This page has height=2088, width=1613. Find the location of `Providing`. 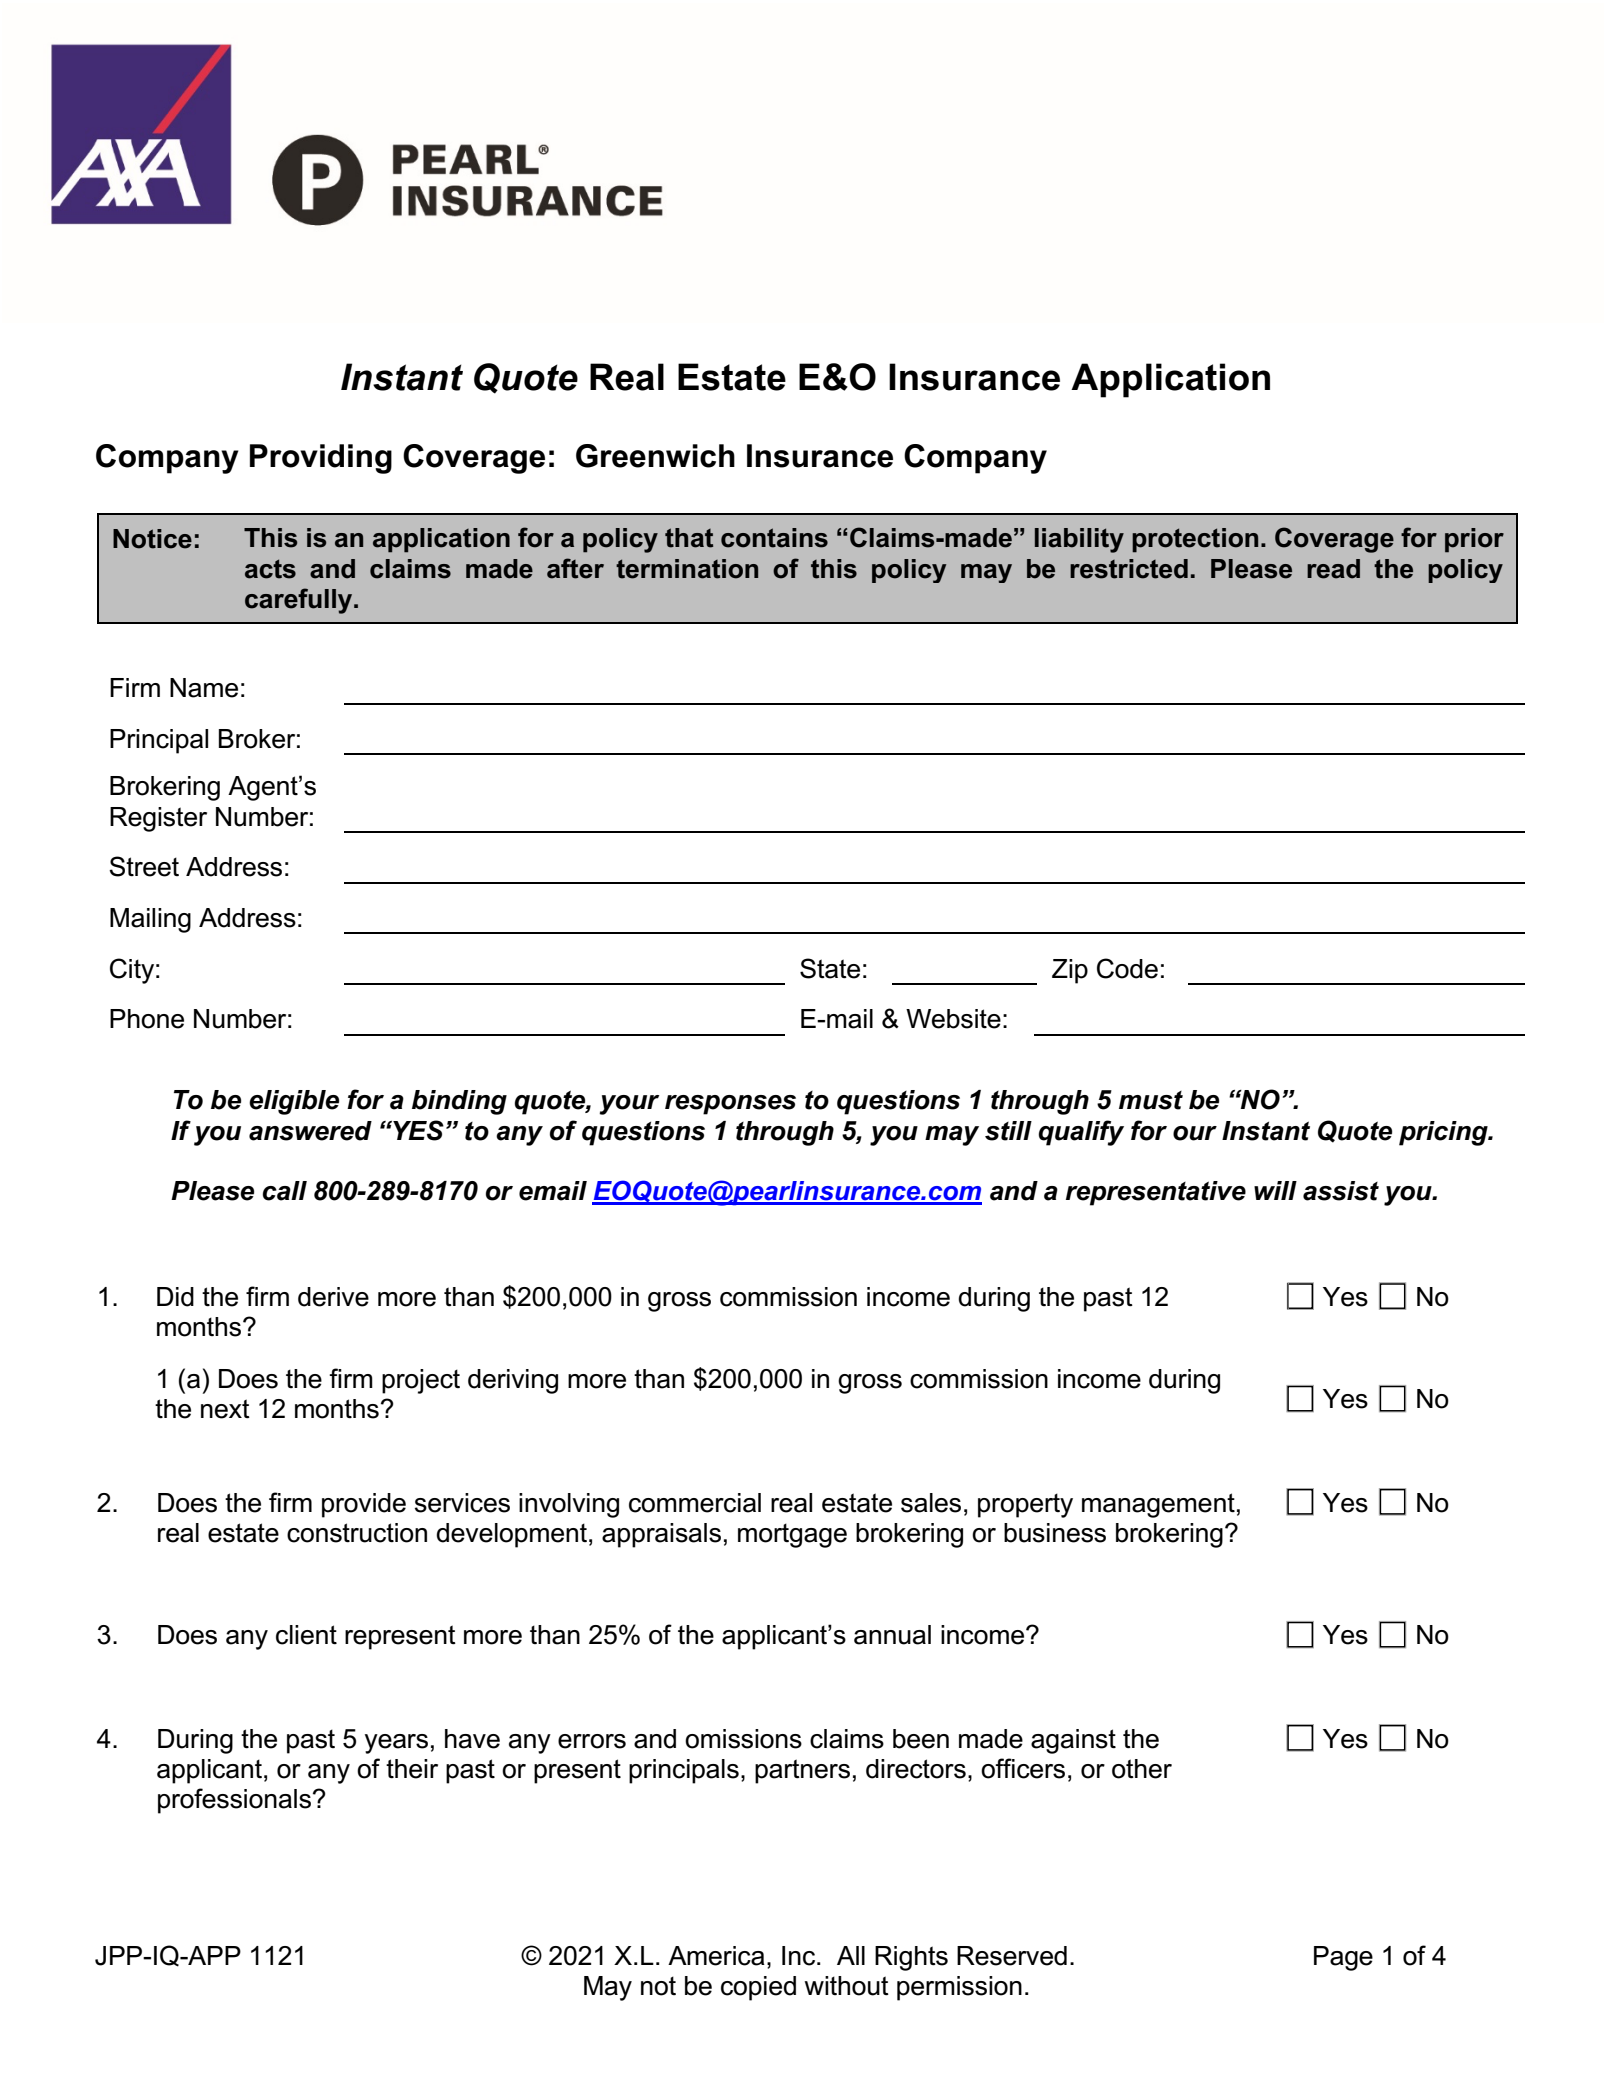

Providing is located at coordinates (321, 459).
